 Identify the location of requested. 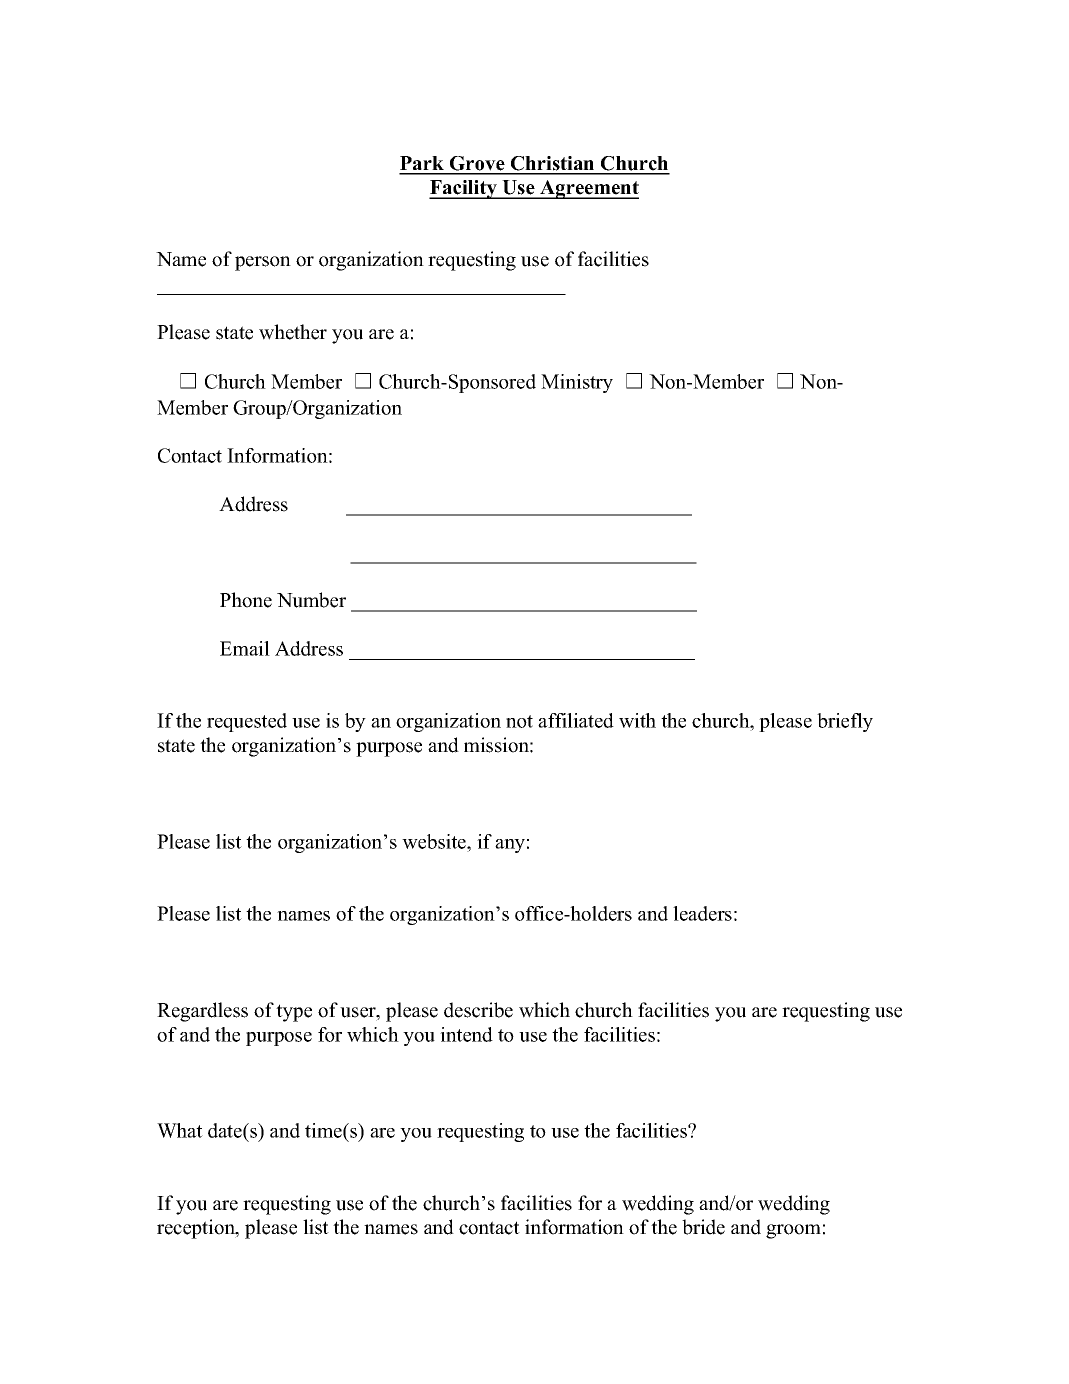
(247, 722).
